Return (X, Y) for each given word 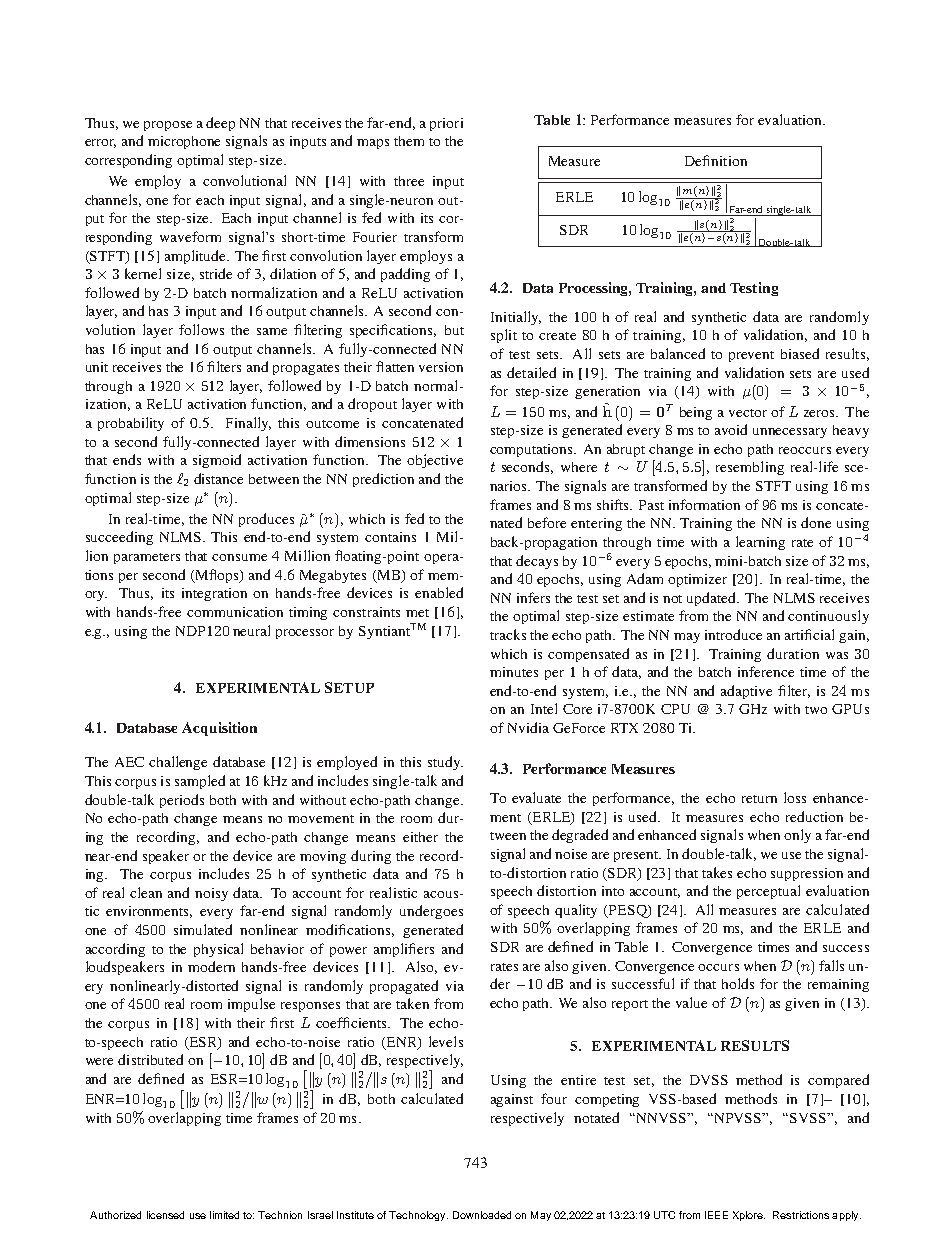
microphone (184, 142)
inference (766, 671)
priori (446, 124)
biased (800, 353)
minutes (514, 672)
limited (224, 1215)
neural (251, 630)
